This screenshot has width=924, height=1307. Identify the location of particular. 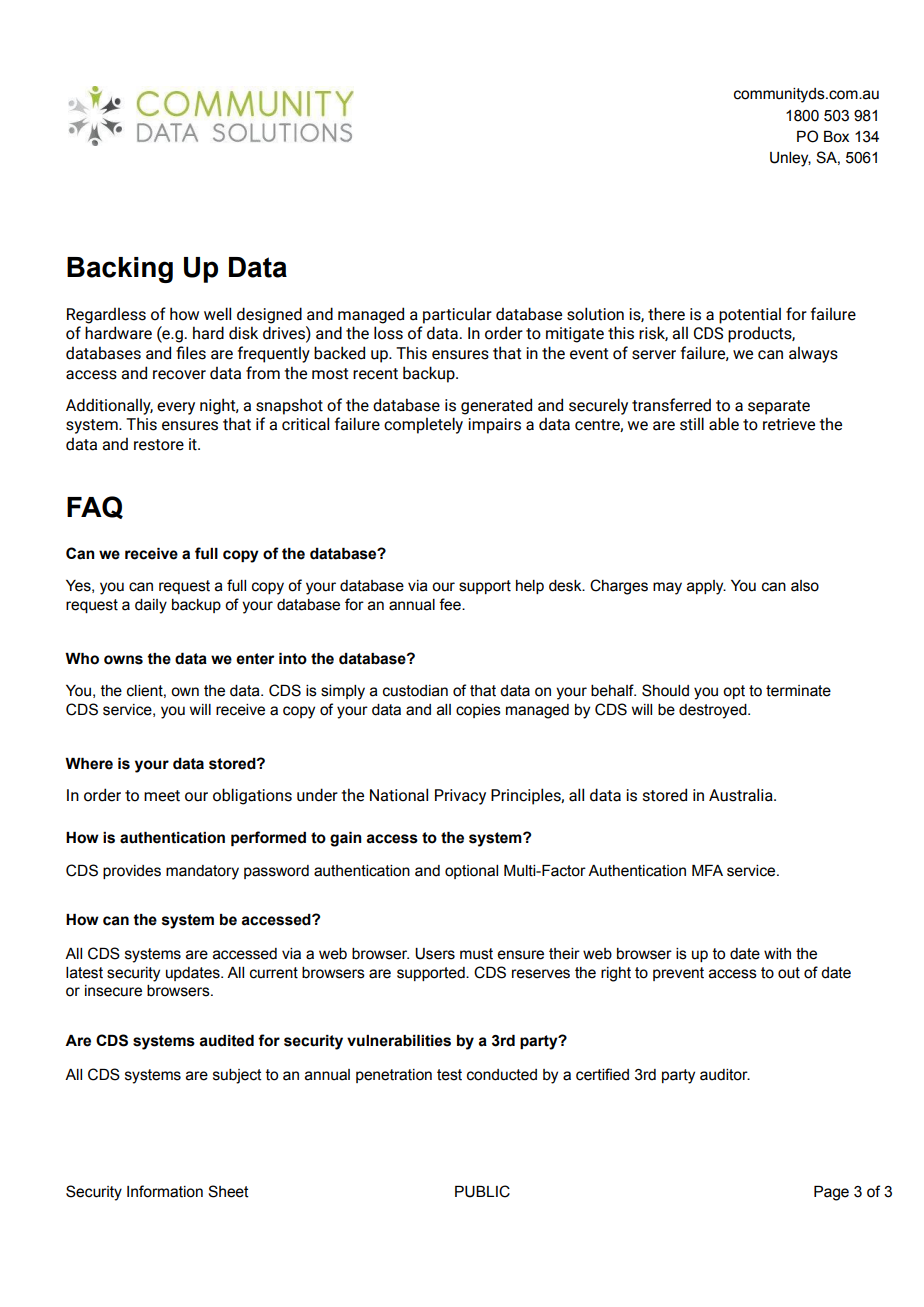
(457, 315).
